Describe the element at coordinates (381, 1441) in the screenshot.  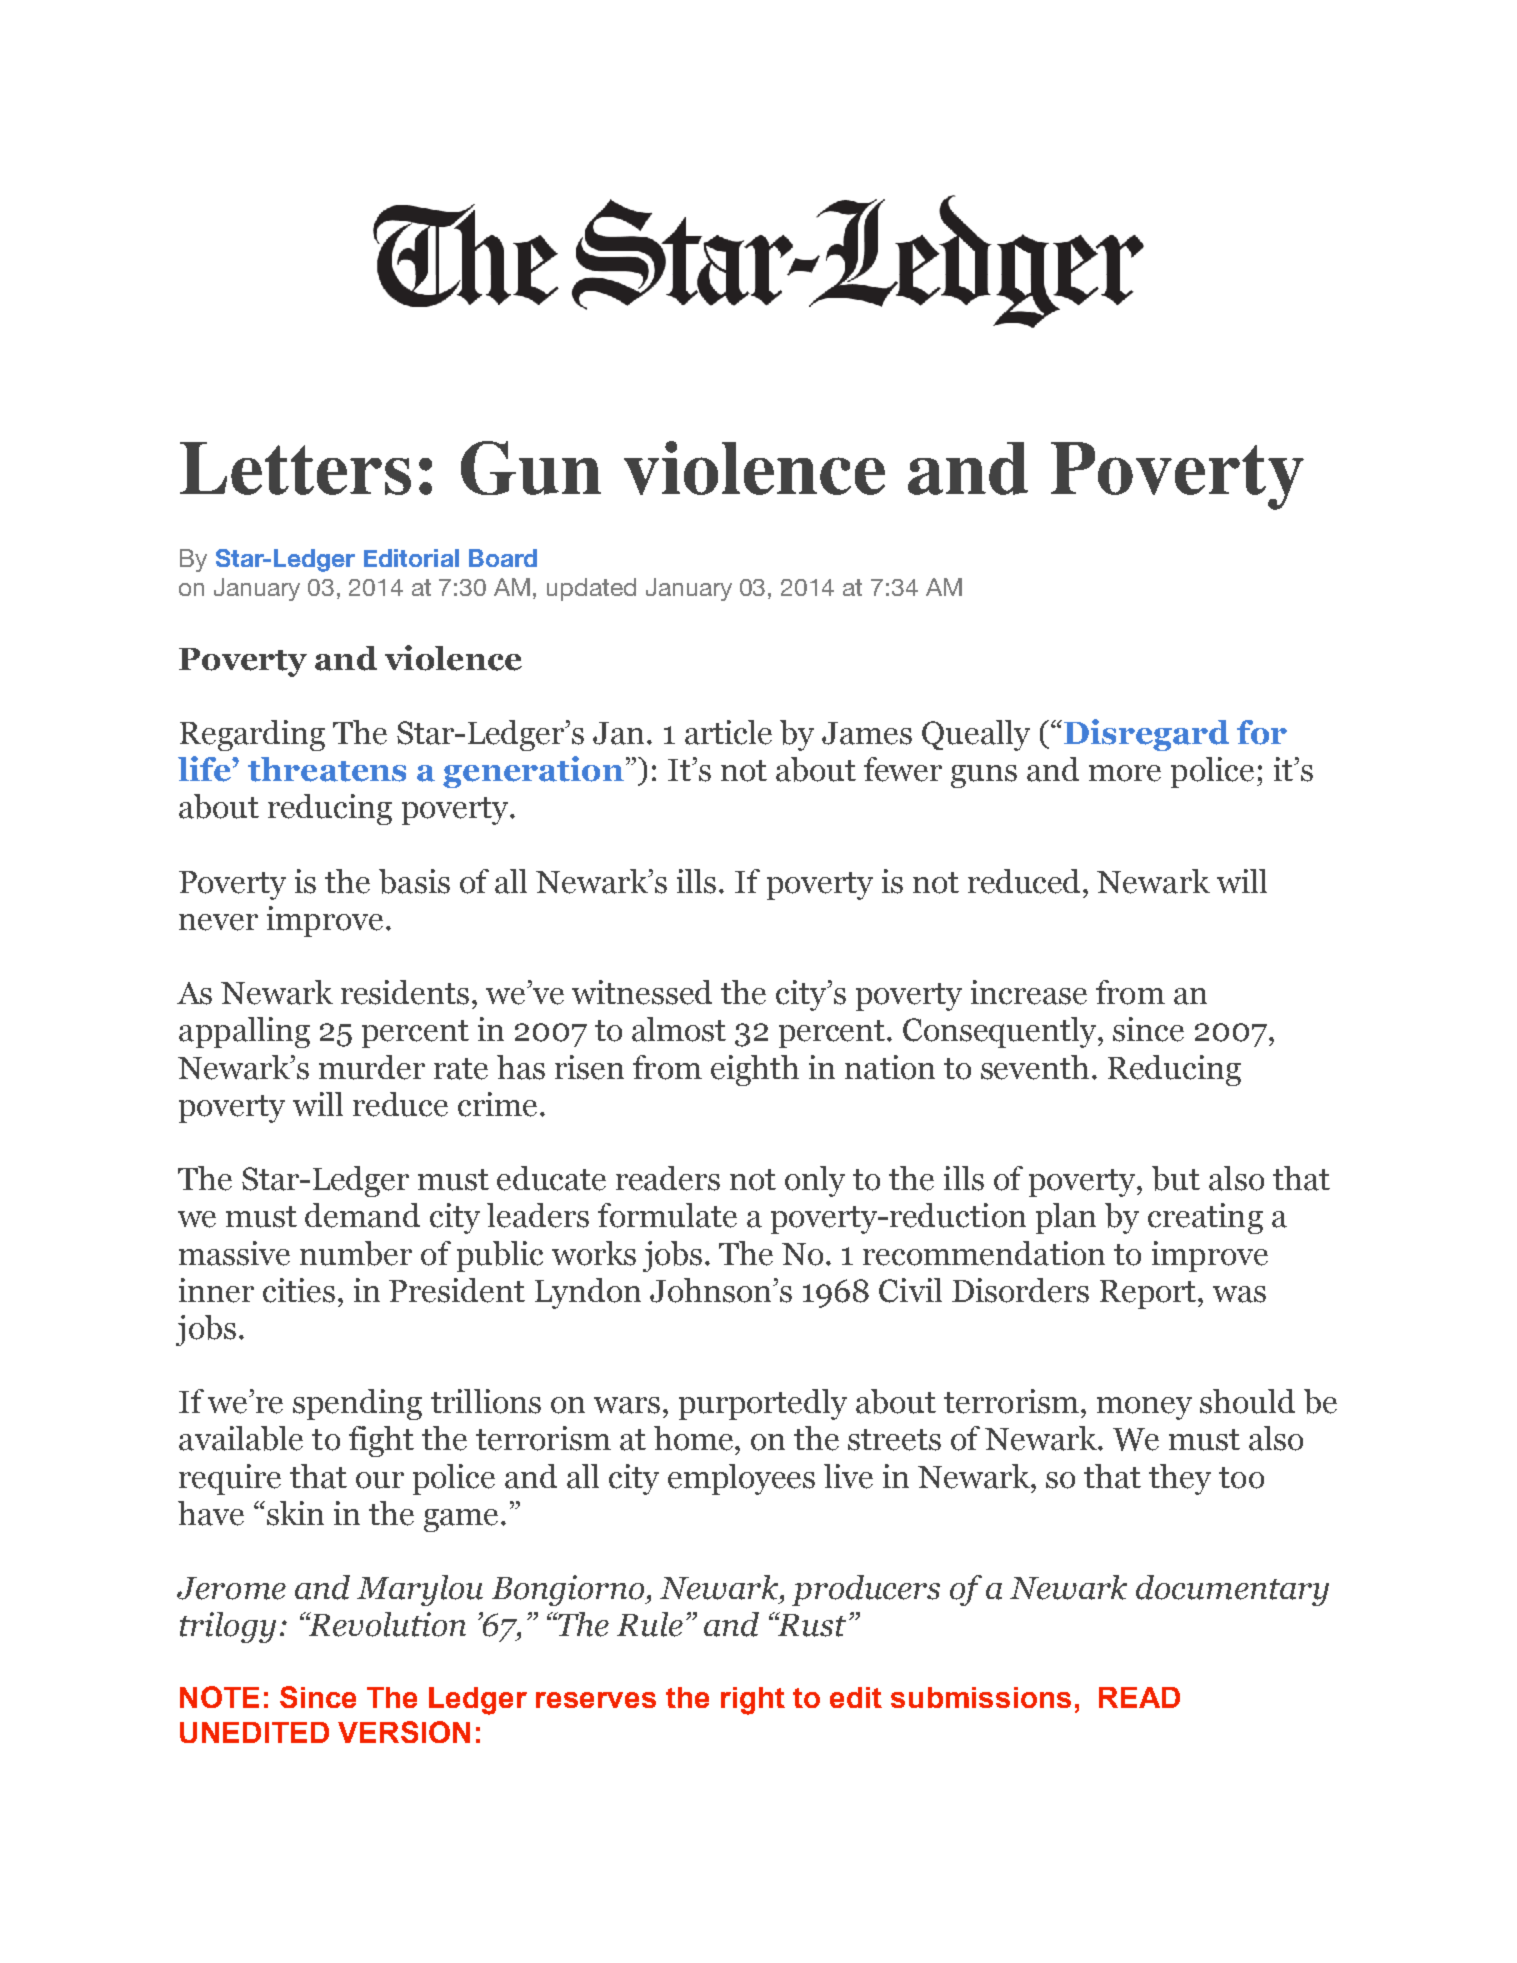
I see `fight` at that location.
